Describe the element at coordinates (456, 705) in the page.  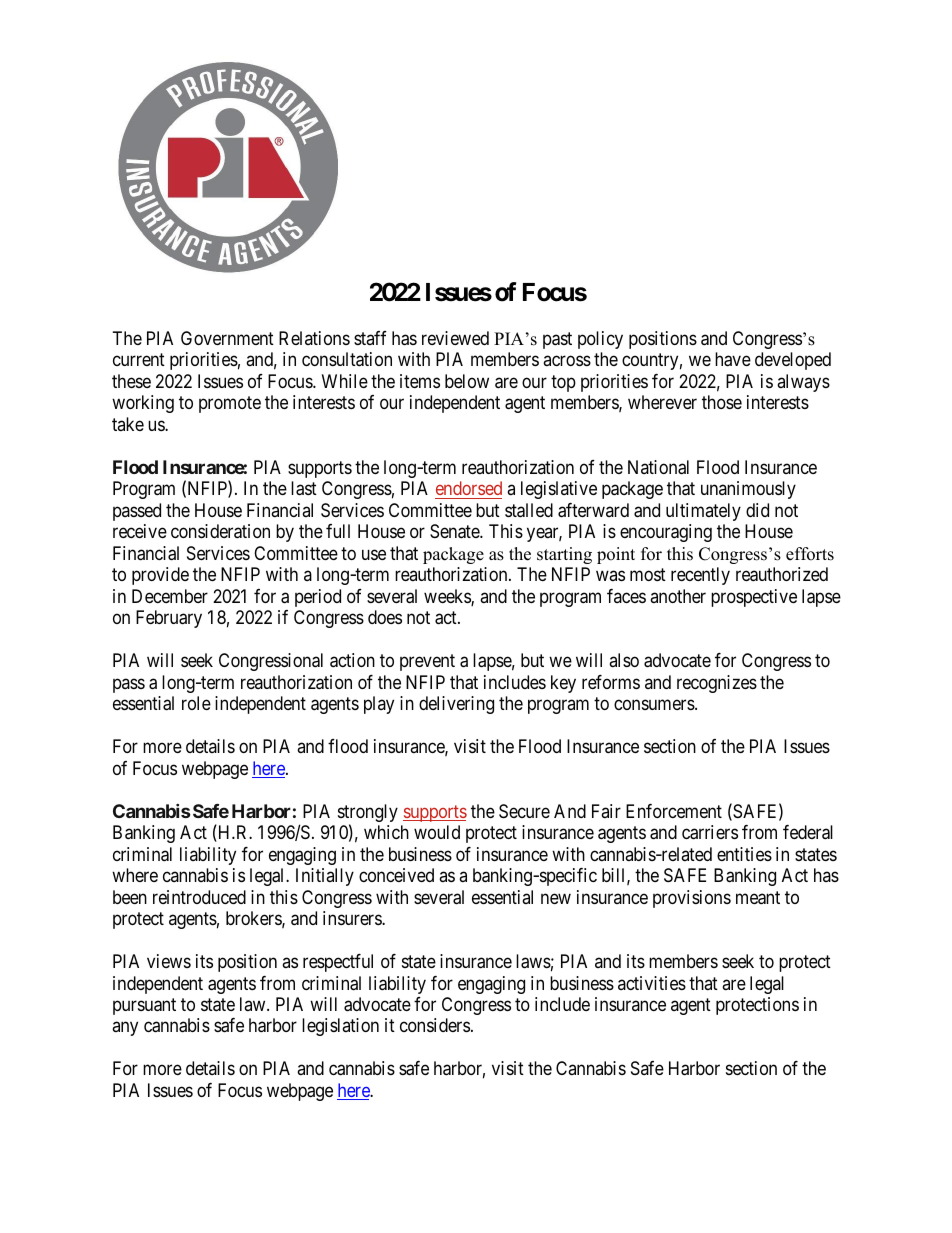
I see `delivering` at that location.
